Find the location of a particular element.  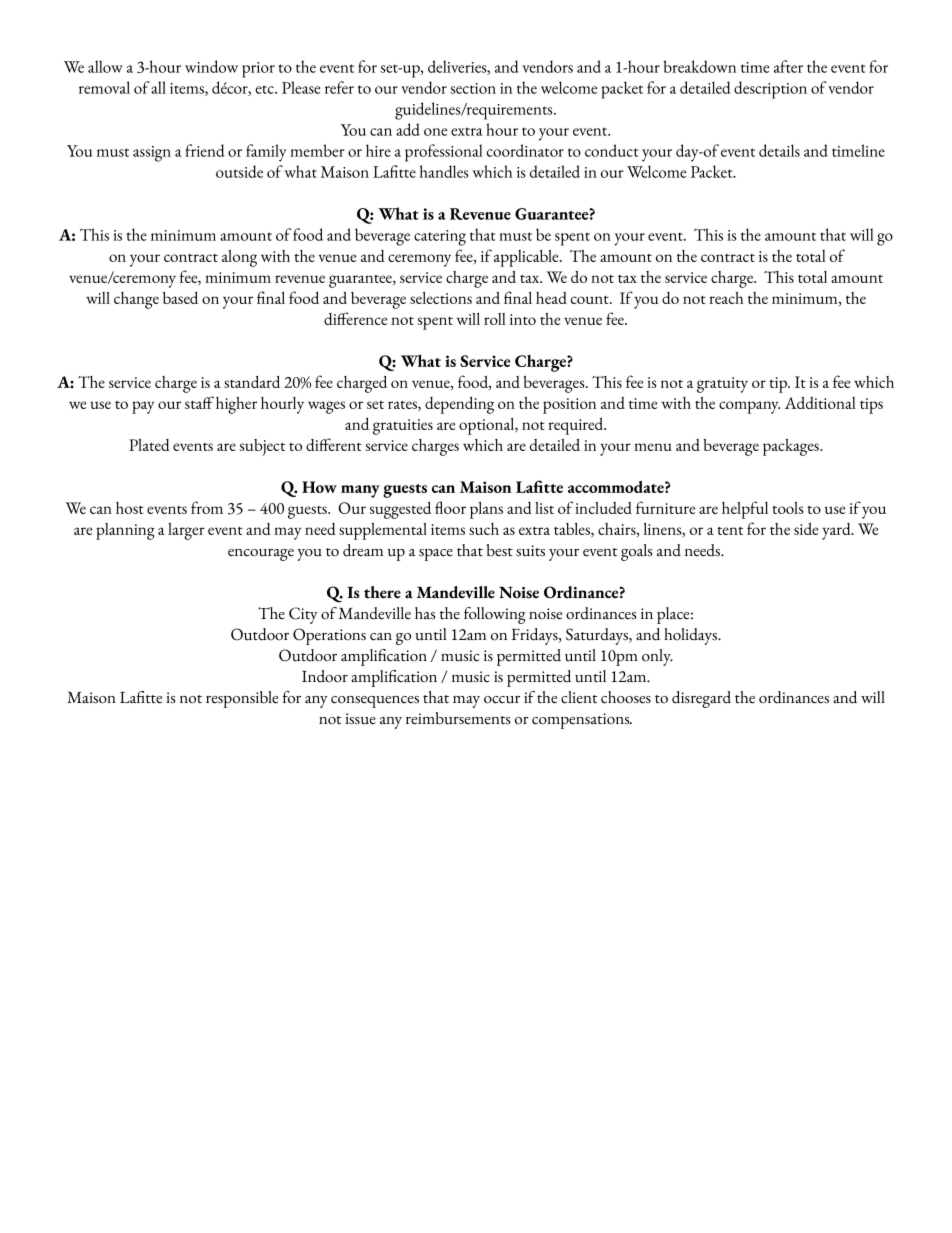

catering is located at coordinates (440, 238).
